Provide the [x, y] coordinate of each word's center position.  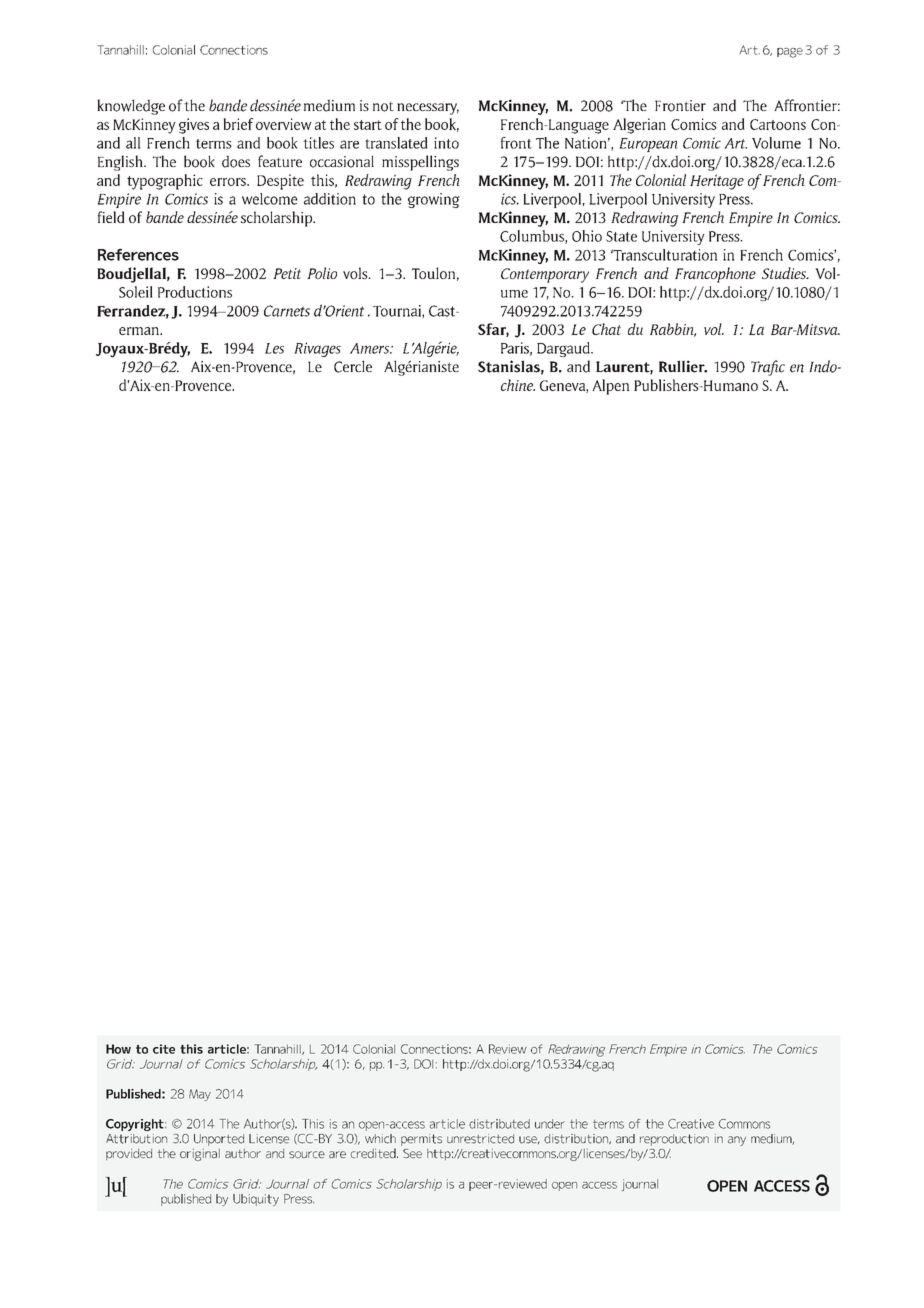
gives [194, 126]
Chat [606, 329]
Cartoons [778, 124]
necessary [428, 109]
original [200, 1154]
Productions [195, 292]
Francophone [715, 275]
